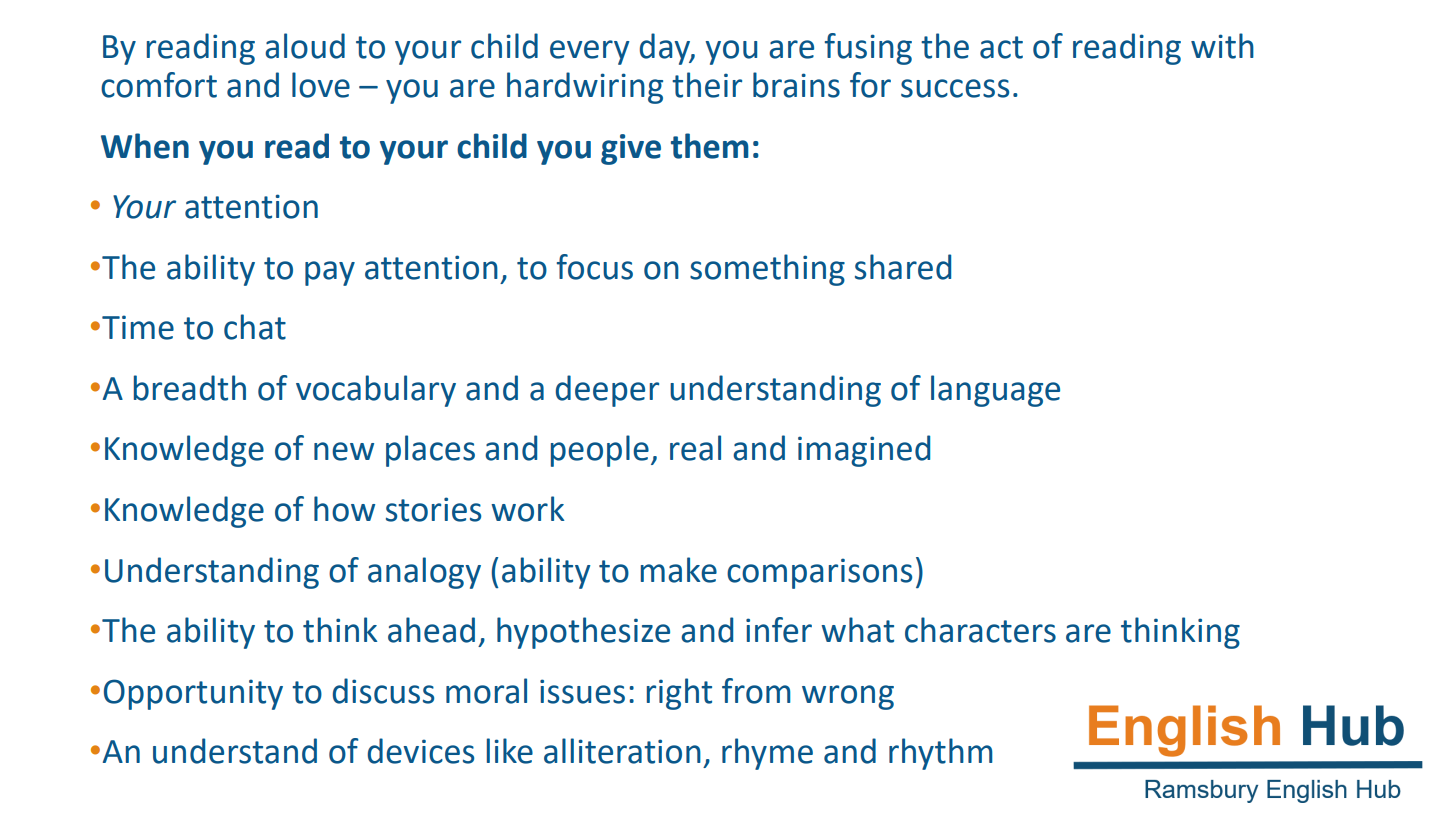 Image resolution: width=1456 pixels, height=819 pixels. What do you see at coordinates (707, 85) in the image?
I see `their` at bounding box center [707, 85].
